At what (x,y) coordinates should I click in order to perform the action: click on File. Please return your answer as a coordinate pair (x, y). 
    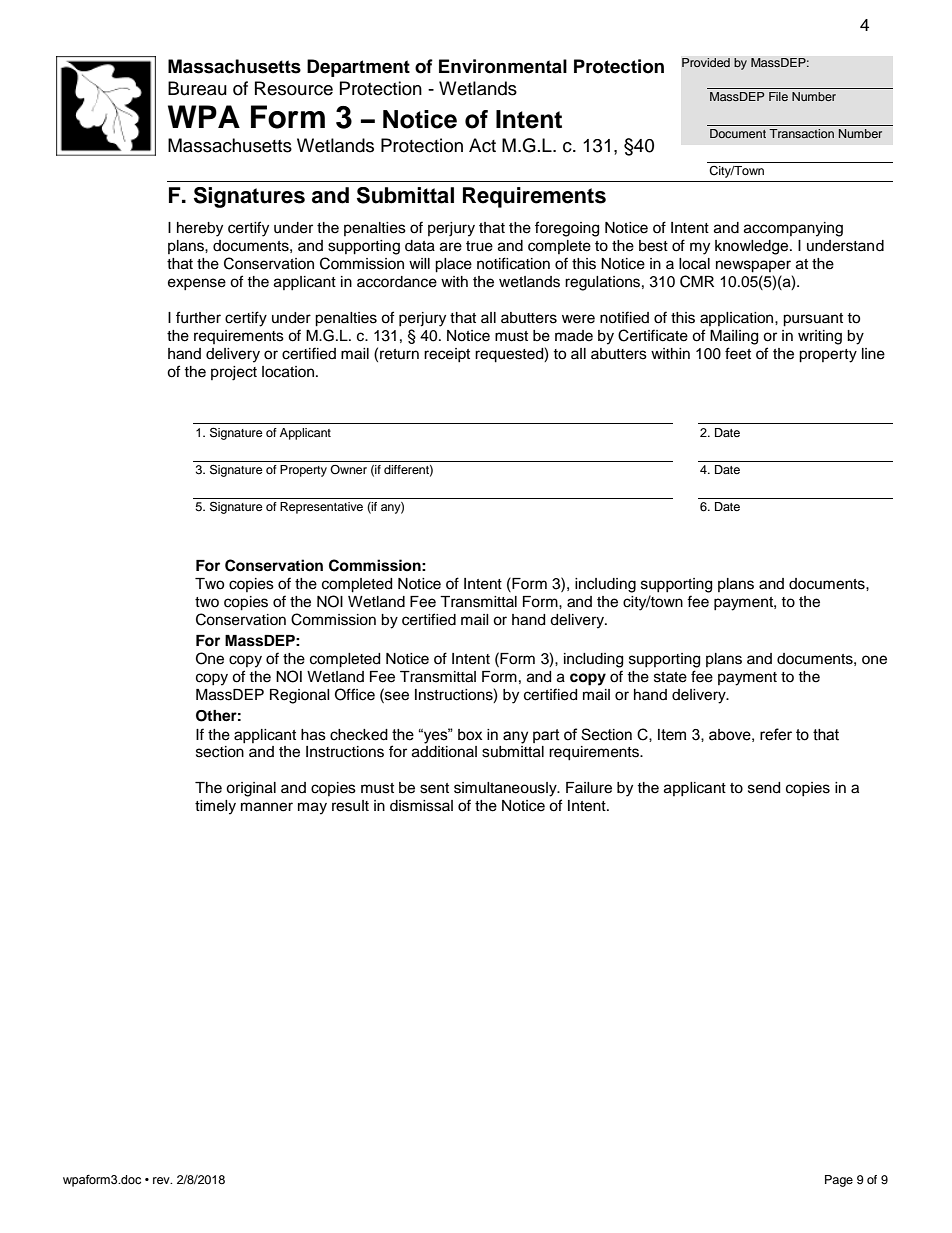
    Looking at the image, I should click on (778, 96).
